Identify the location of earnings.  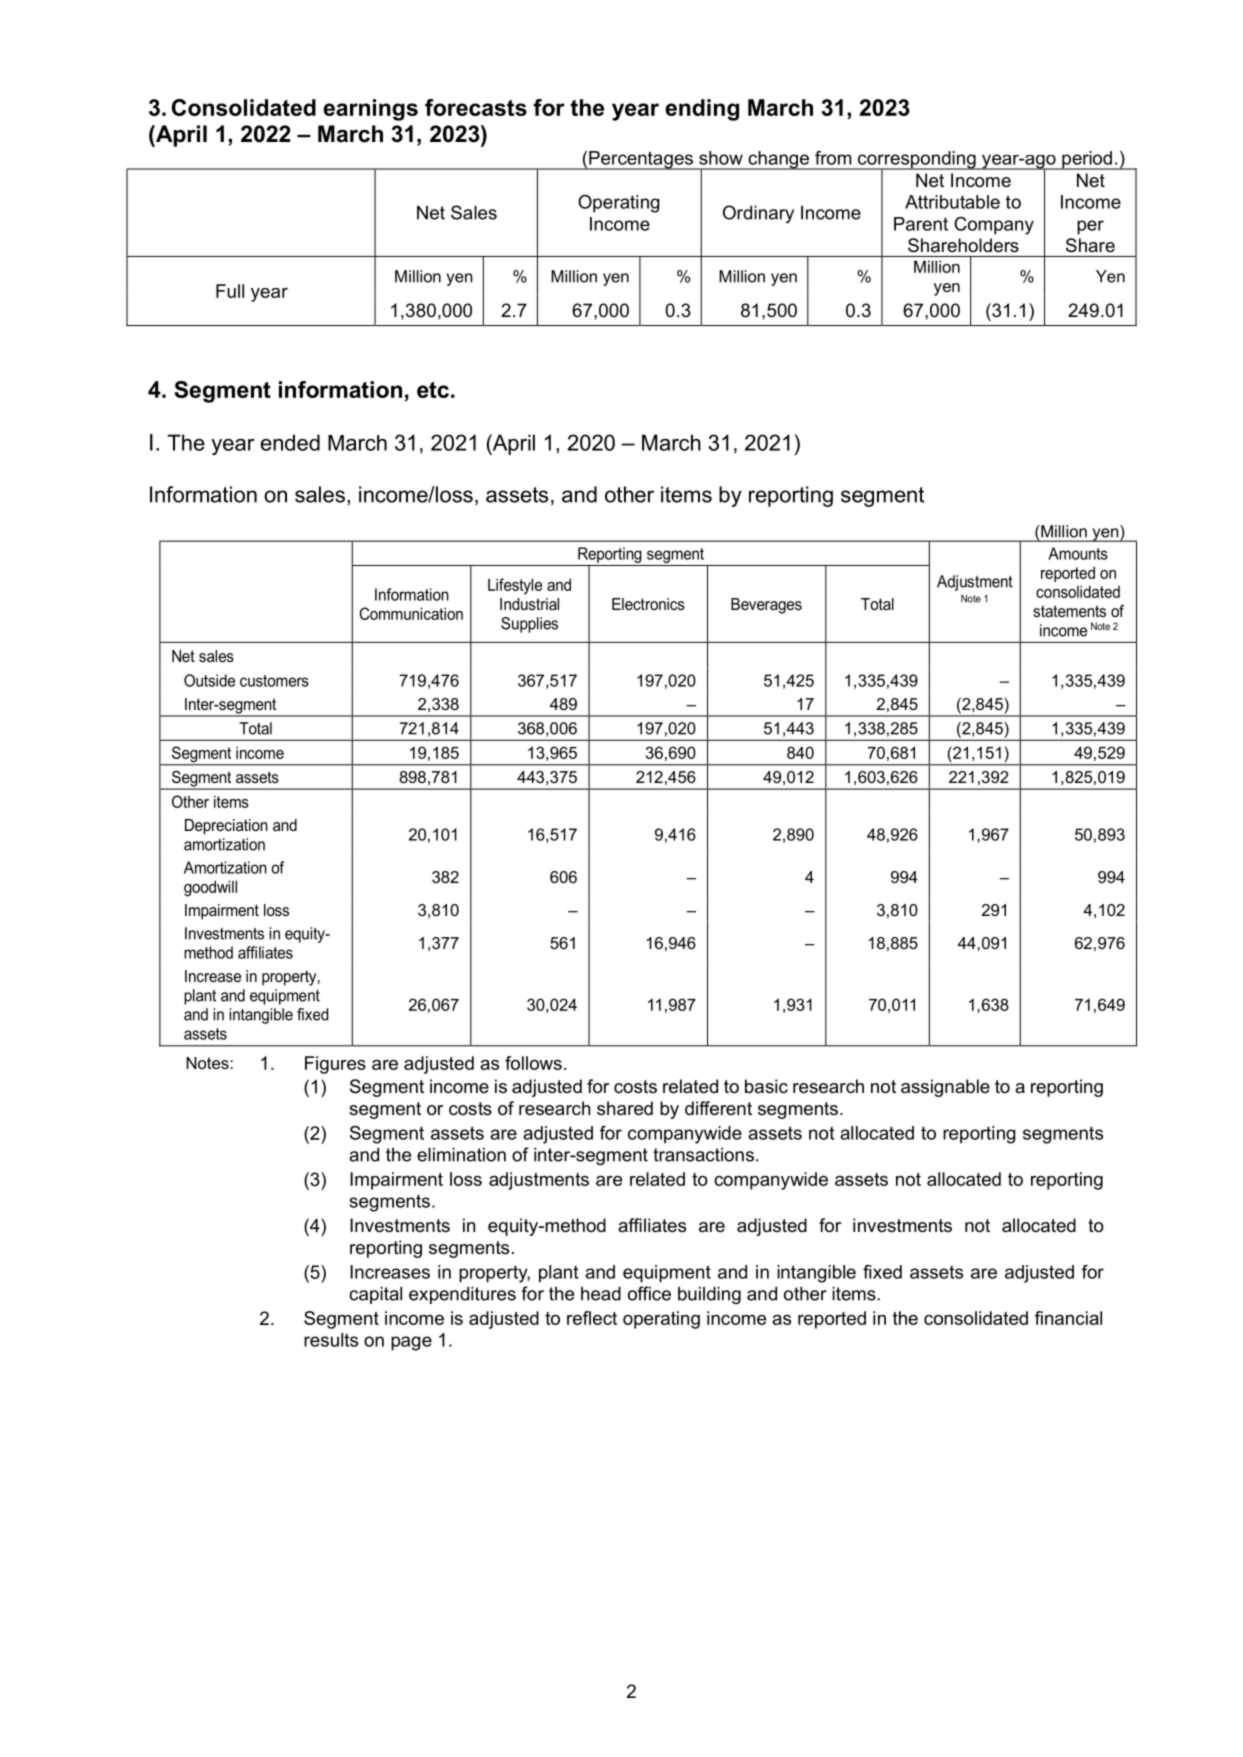
(370, 110).
